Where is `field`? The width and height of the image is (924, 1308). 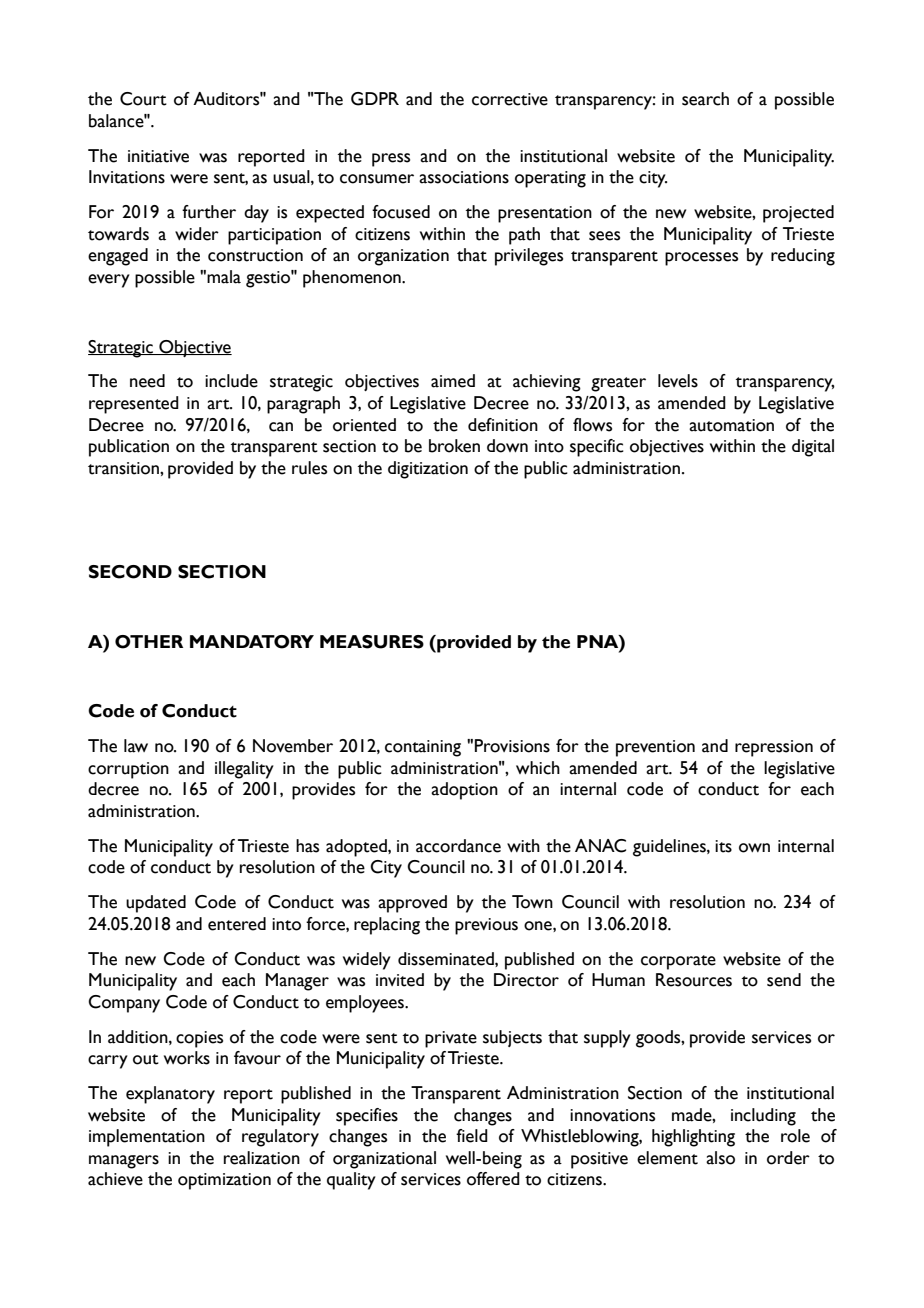
field is located at coordinates (472, 1136).
